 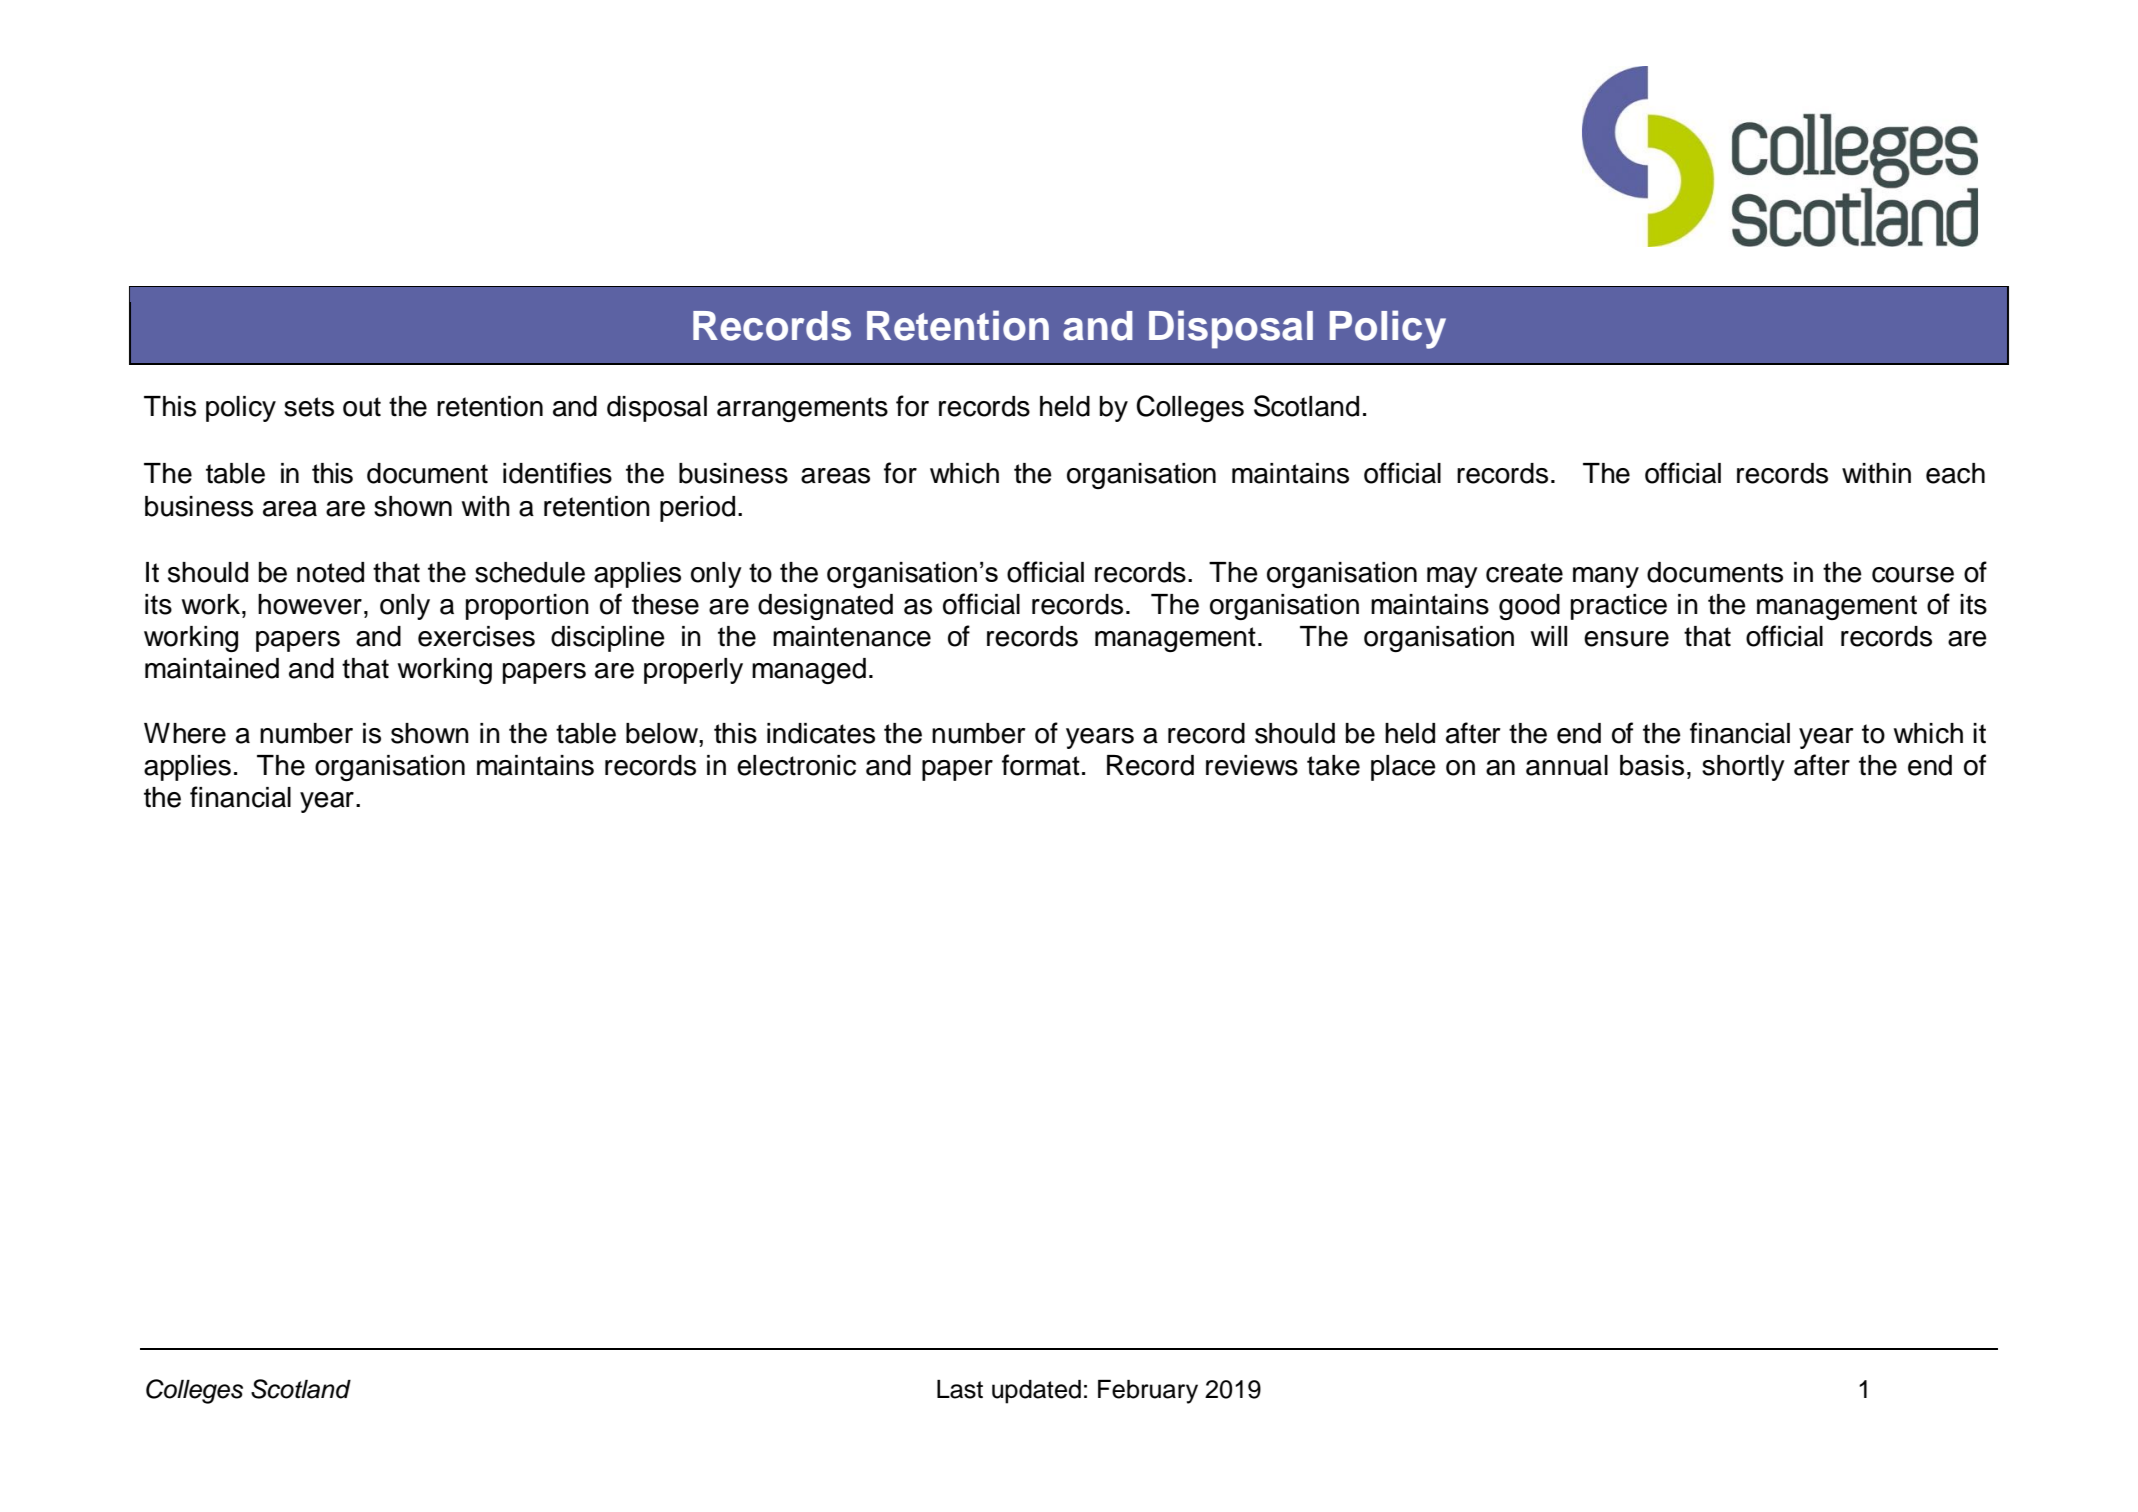 What do you see at coordinates (185, 733) in the screenshot?
I see `Where` at bounding box center [185, 733].
